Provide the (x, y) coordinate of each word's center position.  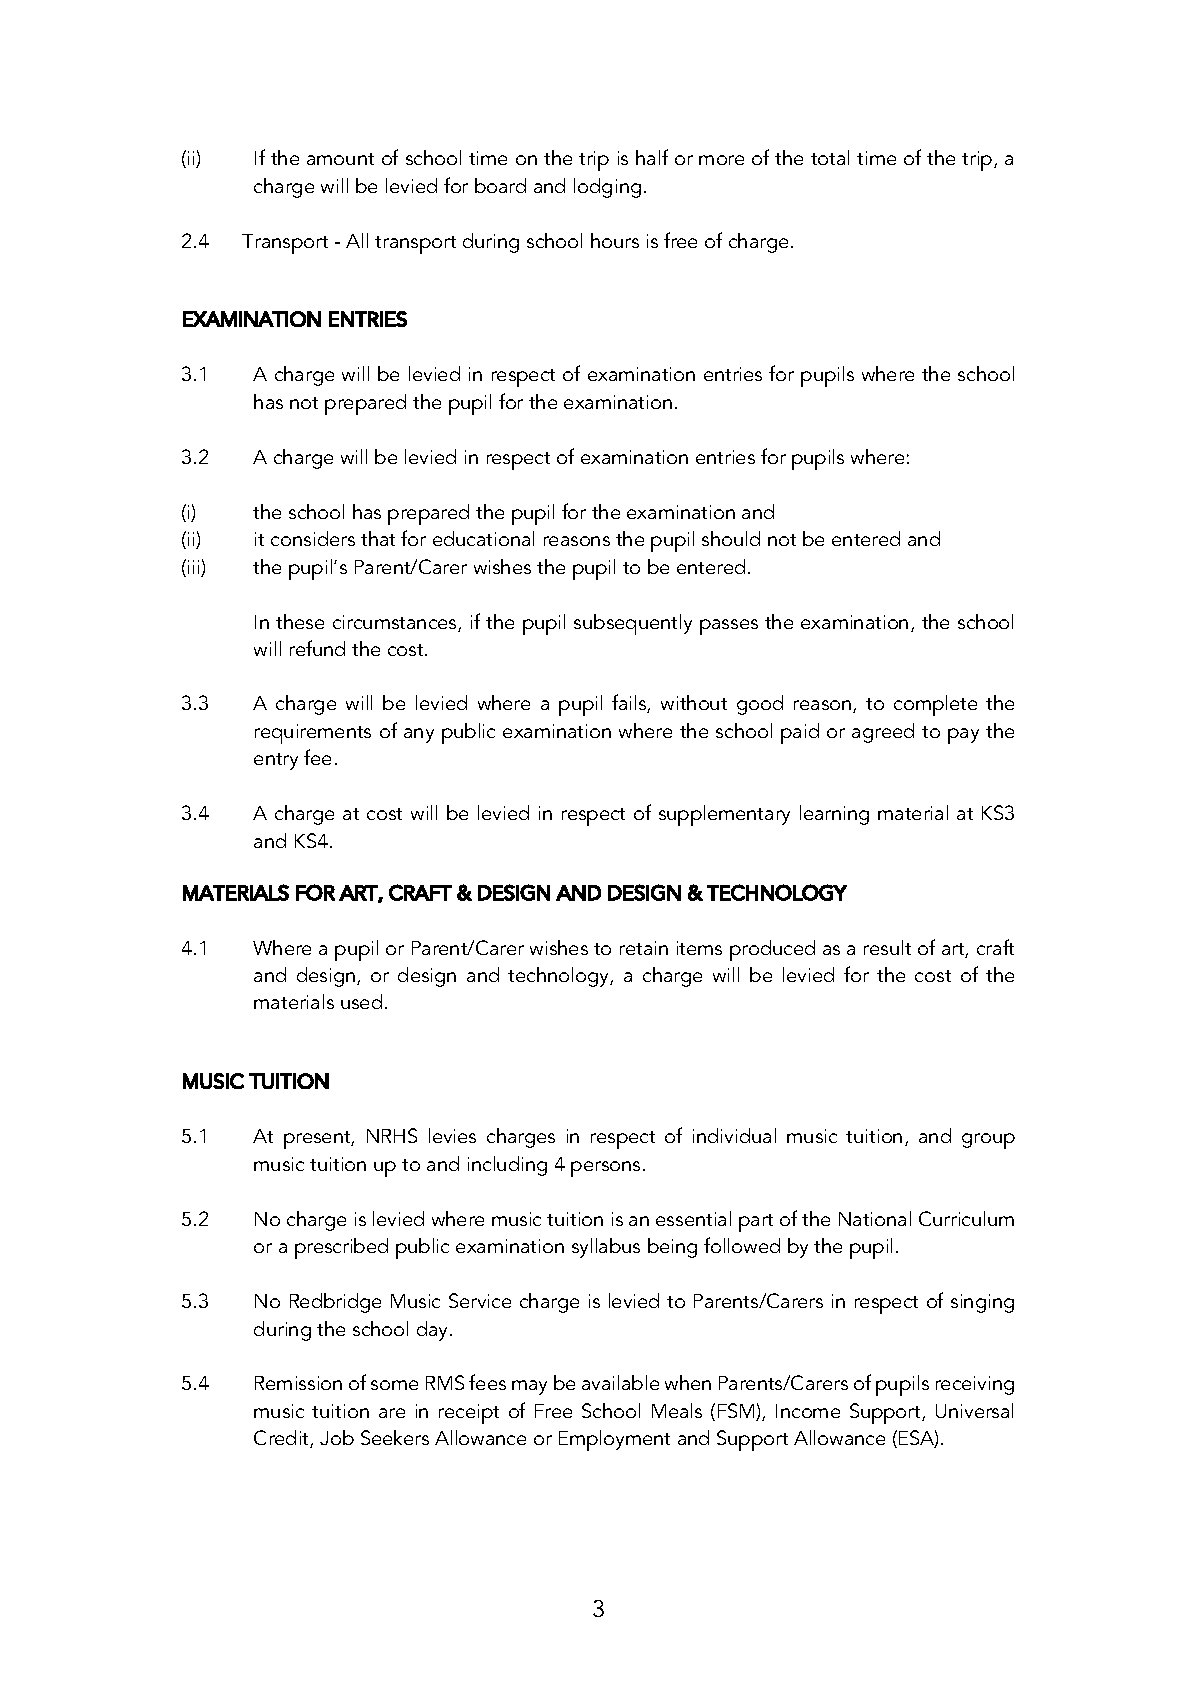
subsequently (633, 624)
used (361, 1001)
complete (935, 705)
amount (340, 159)
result (887, 947)
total (830, 157)
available (620, 1382)
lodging (607, 188)
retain (644, 948)
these (300, 621)
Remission (298, 1383)
